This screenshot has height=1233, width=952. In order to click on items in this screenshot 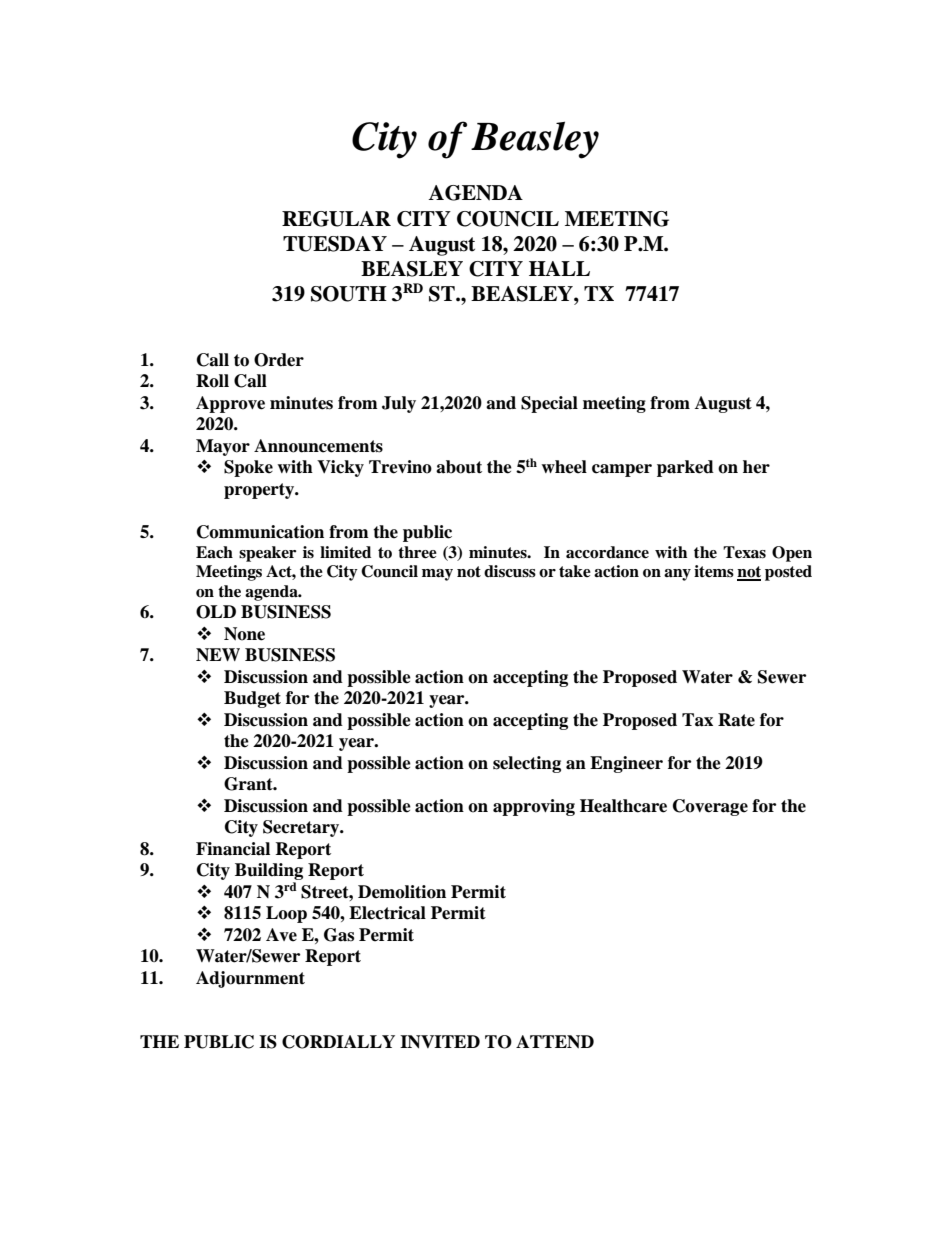, I will do `click(714, 571)`.
